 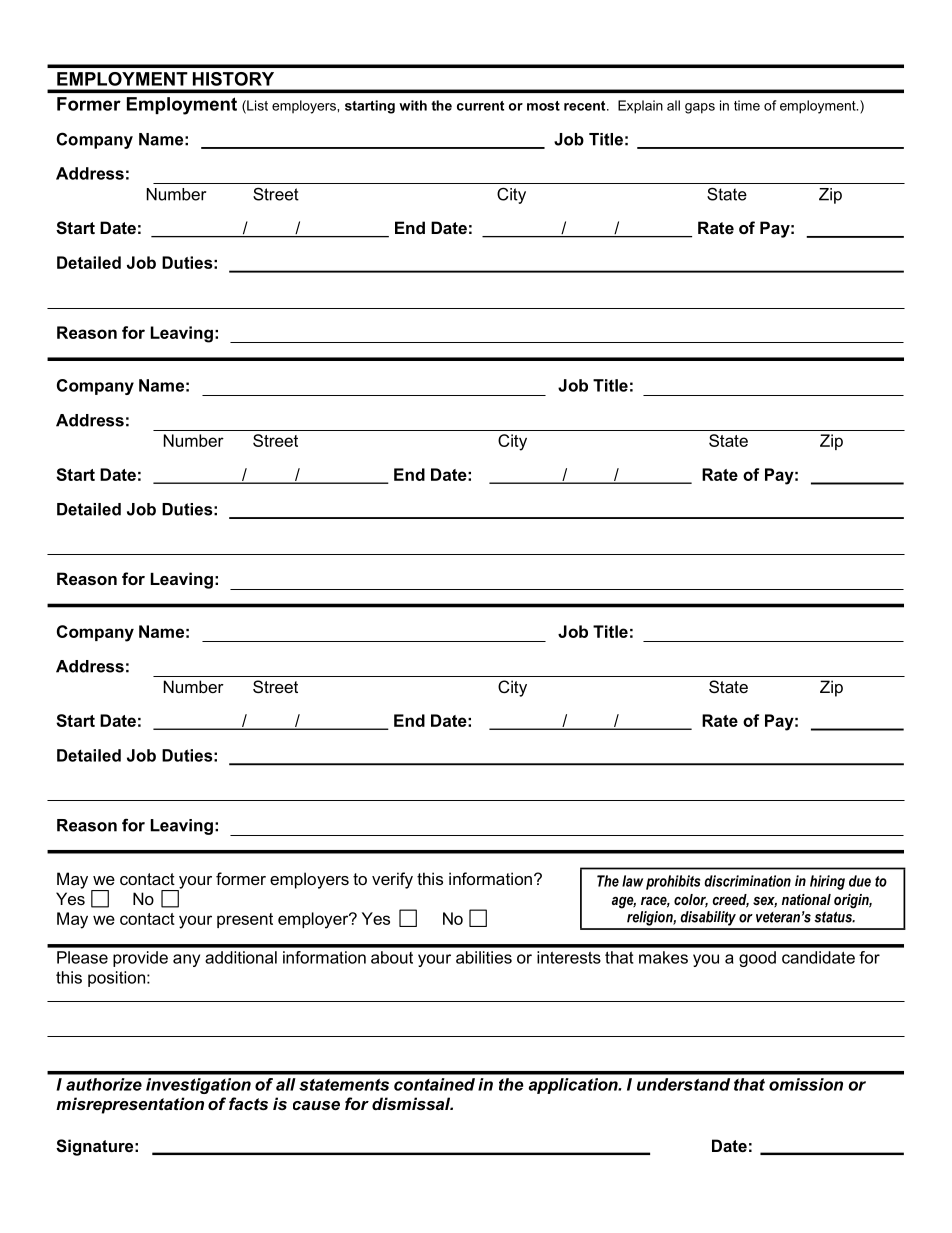 I want to click on most, so click(x=543, y=106).
